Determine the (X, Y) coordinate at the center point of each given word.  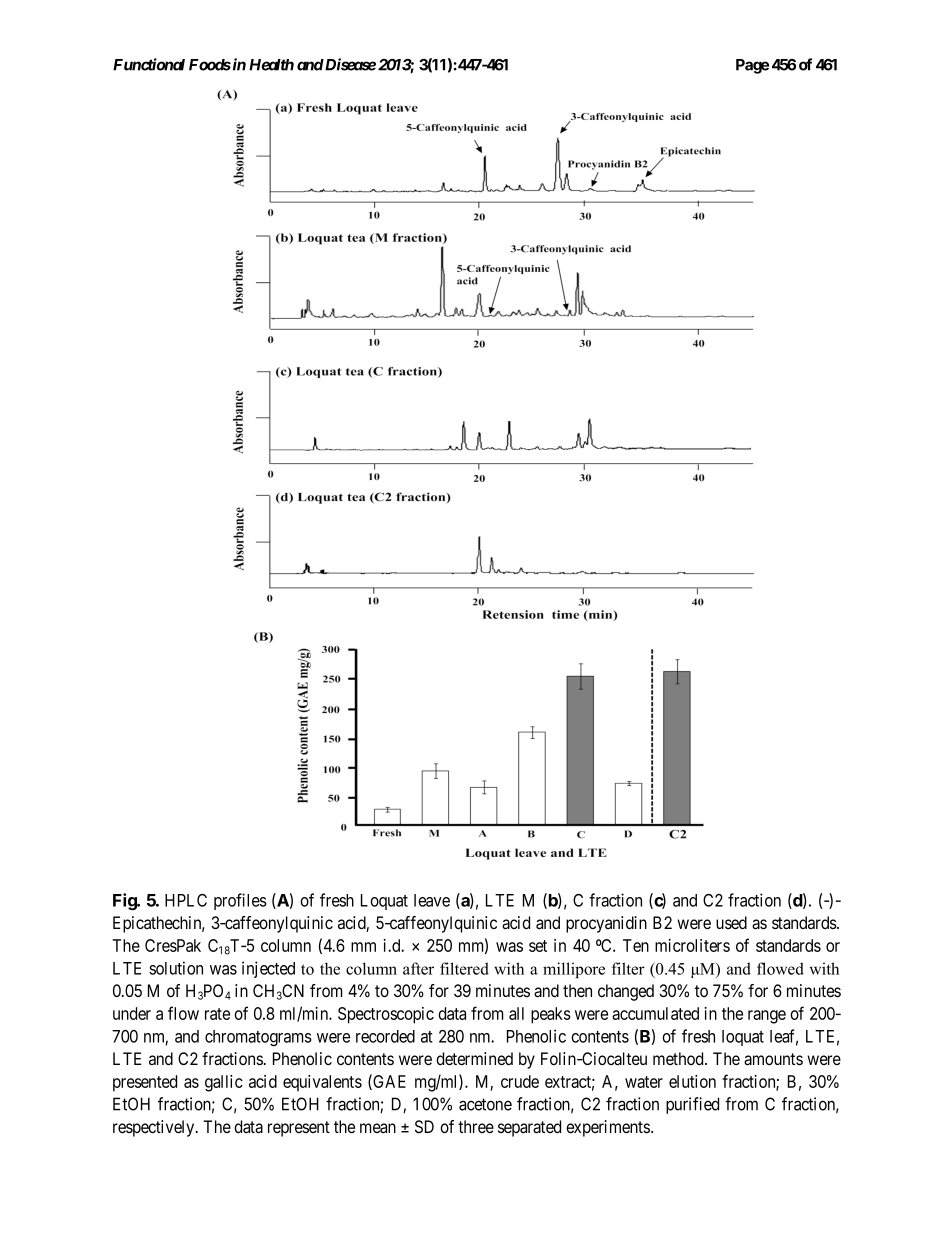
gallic (224, 1083)
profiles (240, 901)
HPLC (186, 900)
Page (752, 66)
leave (432, 900)
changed (626, 992)
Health (271, 65)
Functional (149, 64)
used (731, 922)
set (538, 946)
